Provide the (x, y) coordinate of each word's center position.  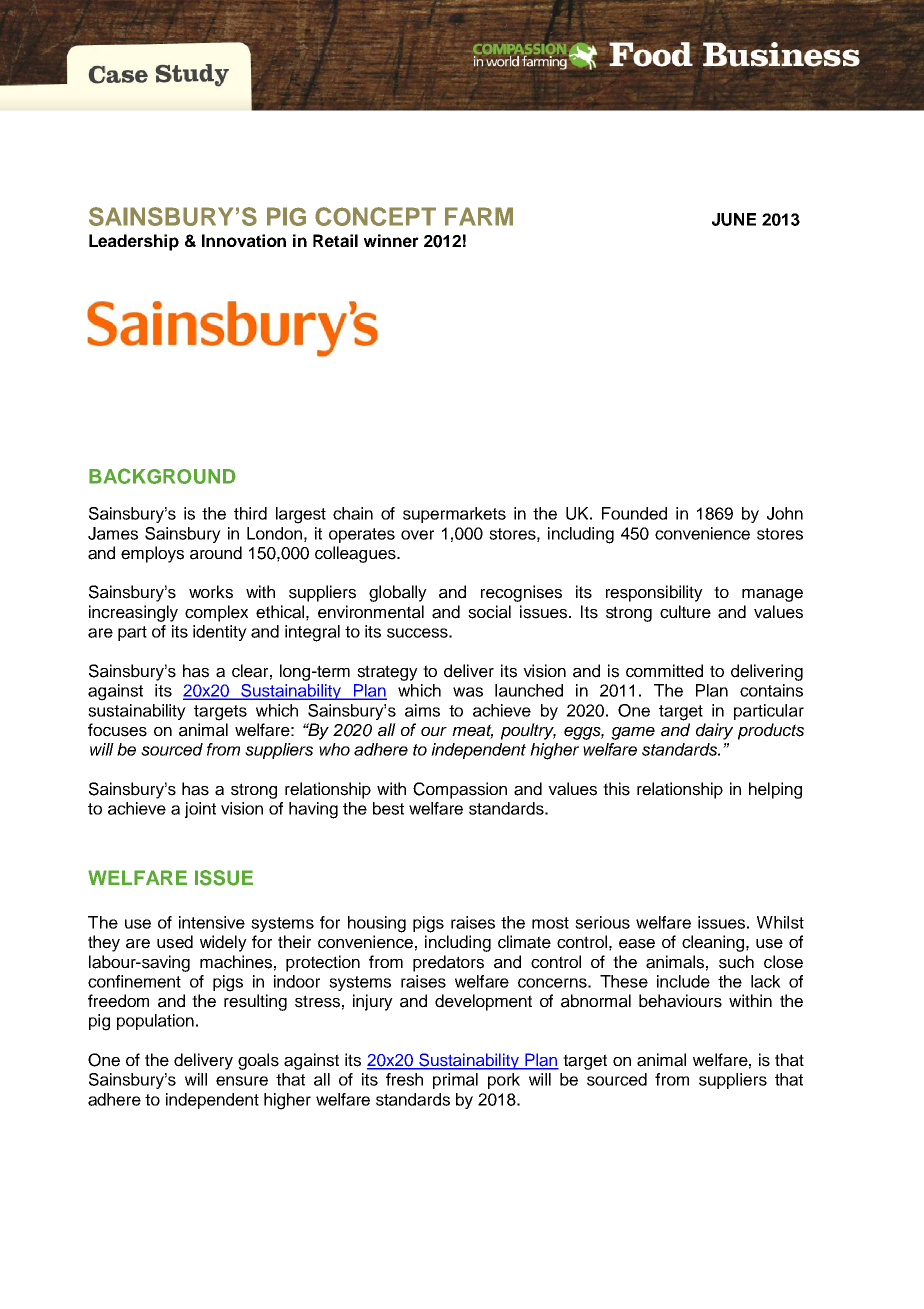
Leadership (134, 242)
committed (664, 671)
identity (220, 633)
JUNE (734, 219)
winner (391, 240)
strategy (387, 673)
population (155, 1022)
